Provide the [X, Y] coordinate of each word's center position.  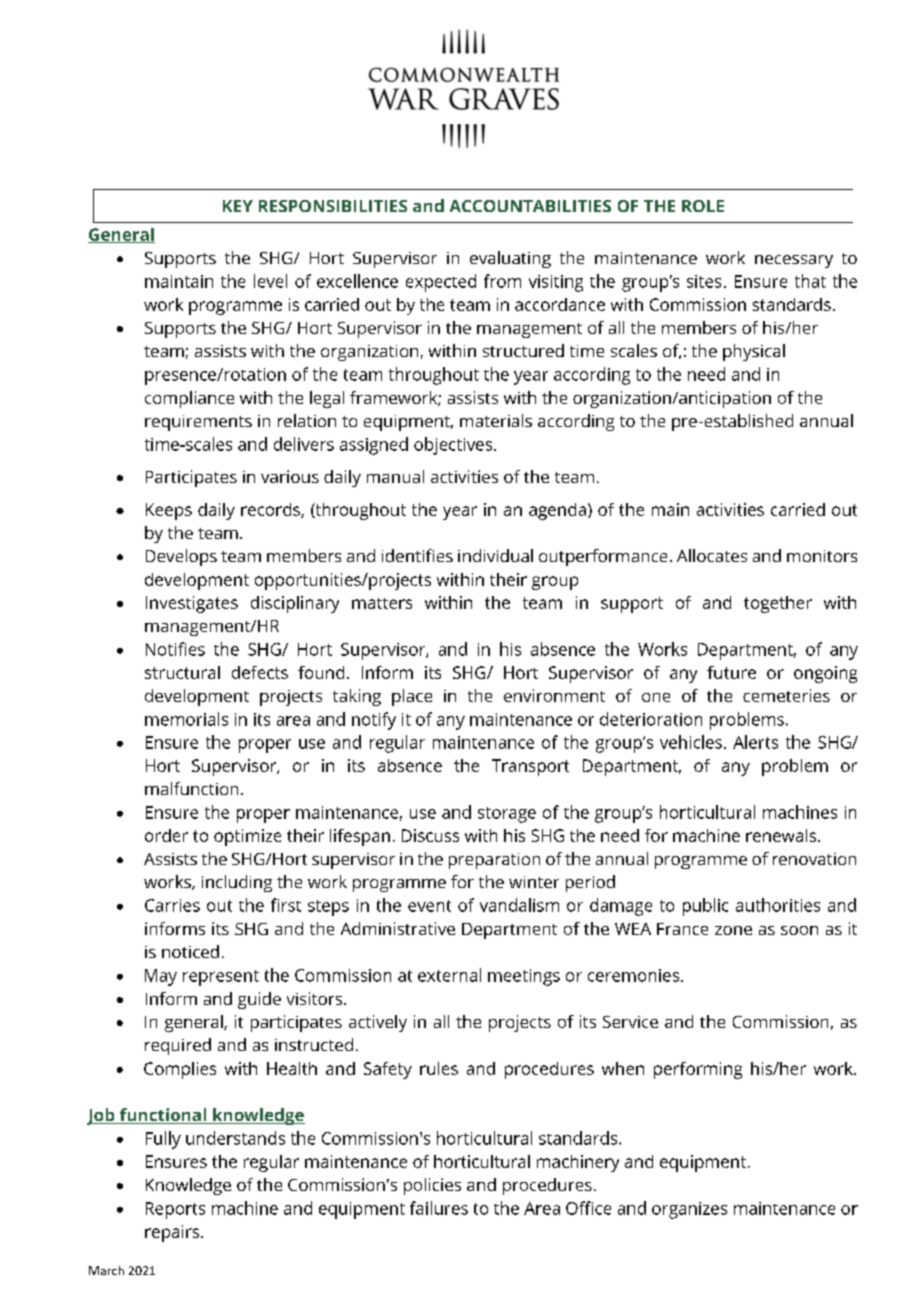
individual [495, 555]
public [705, 907]
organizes [689, 1210]
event [429, 906]
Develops [181, 557]
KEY [238, 206]
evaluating [510, 259]
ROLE [703, 206]
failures [439, 1208]
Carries [172, 905]
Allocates [712, 555]
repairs [173, 1233]
